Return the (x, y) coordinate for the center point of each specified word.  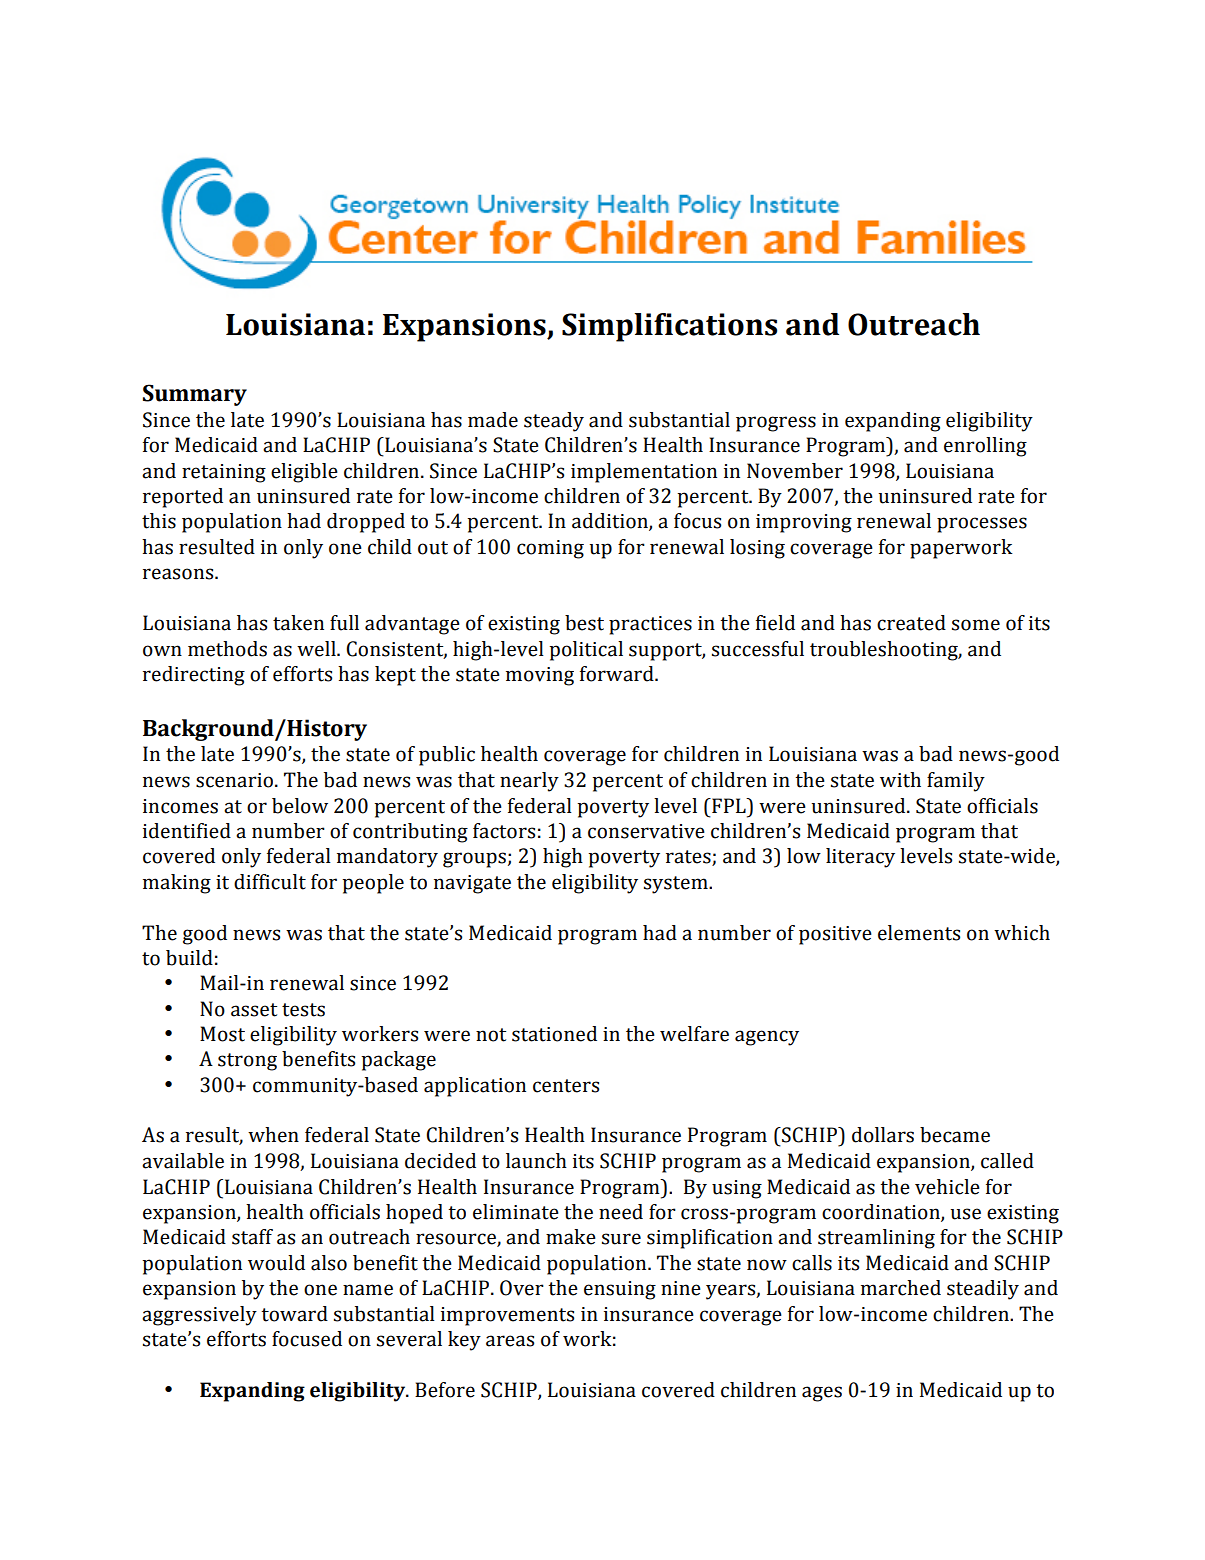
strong (247, 1062)
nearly (529, 782)
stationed (554, 1034)
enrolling (985, 447)
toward (294, 1314)
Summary (195, 395)
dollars (883, 1135)
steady (554, 422)
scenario (234, 780)
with (900, 780)
